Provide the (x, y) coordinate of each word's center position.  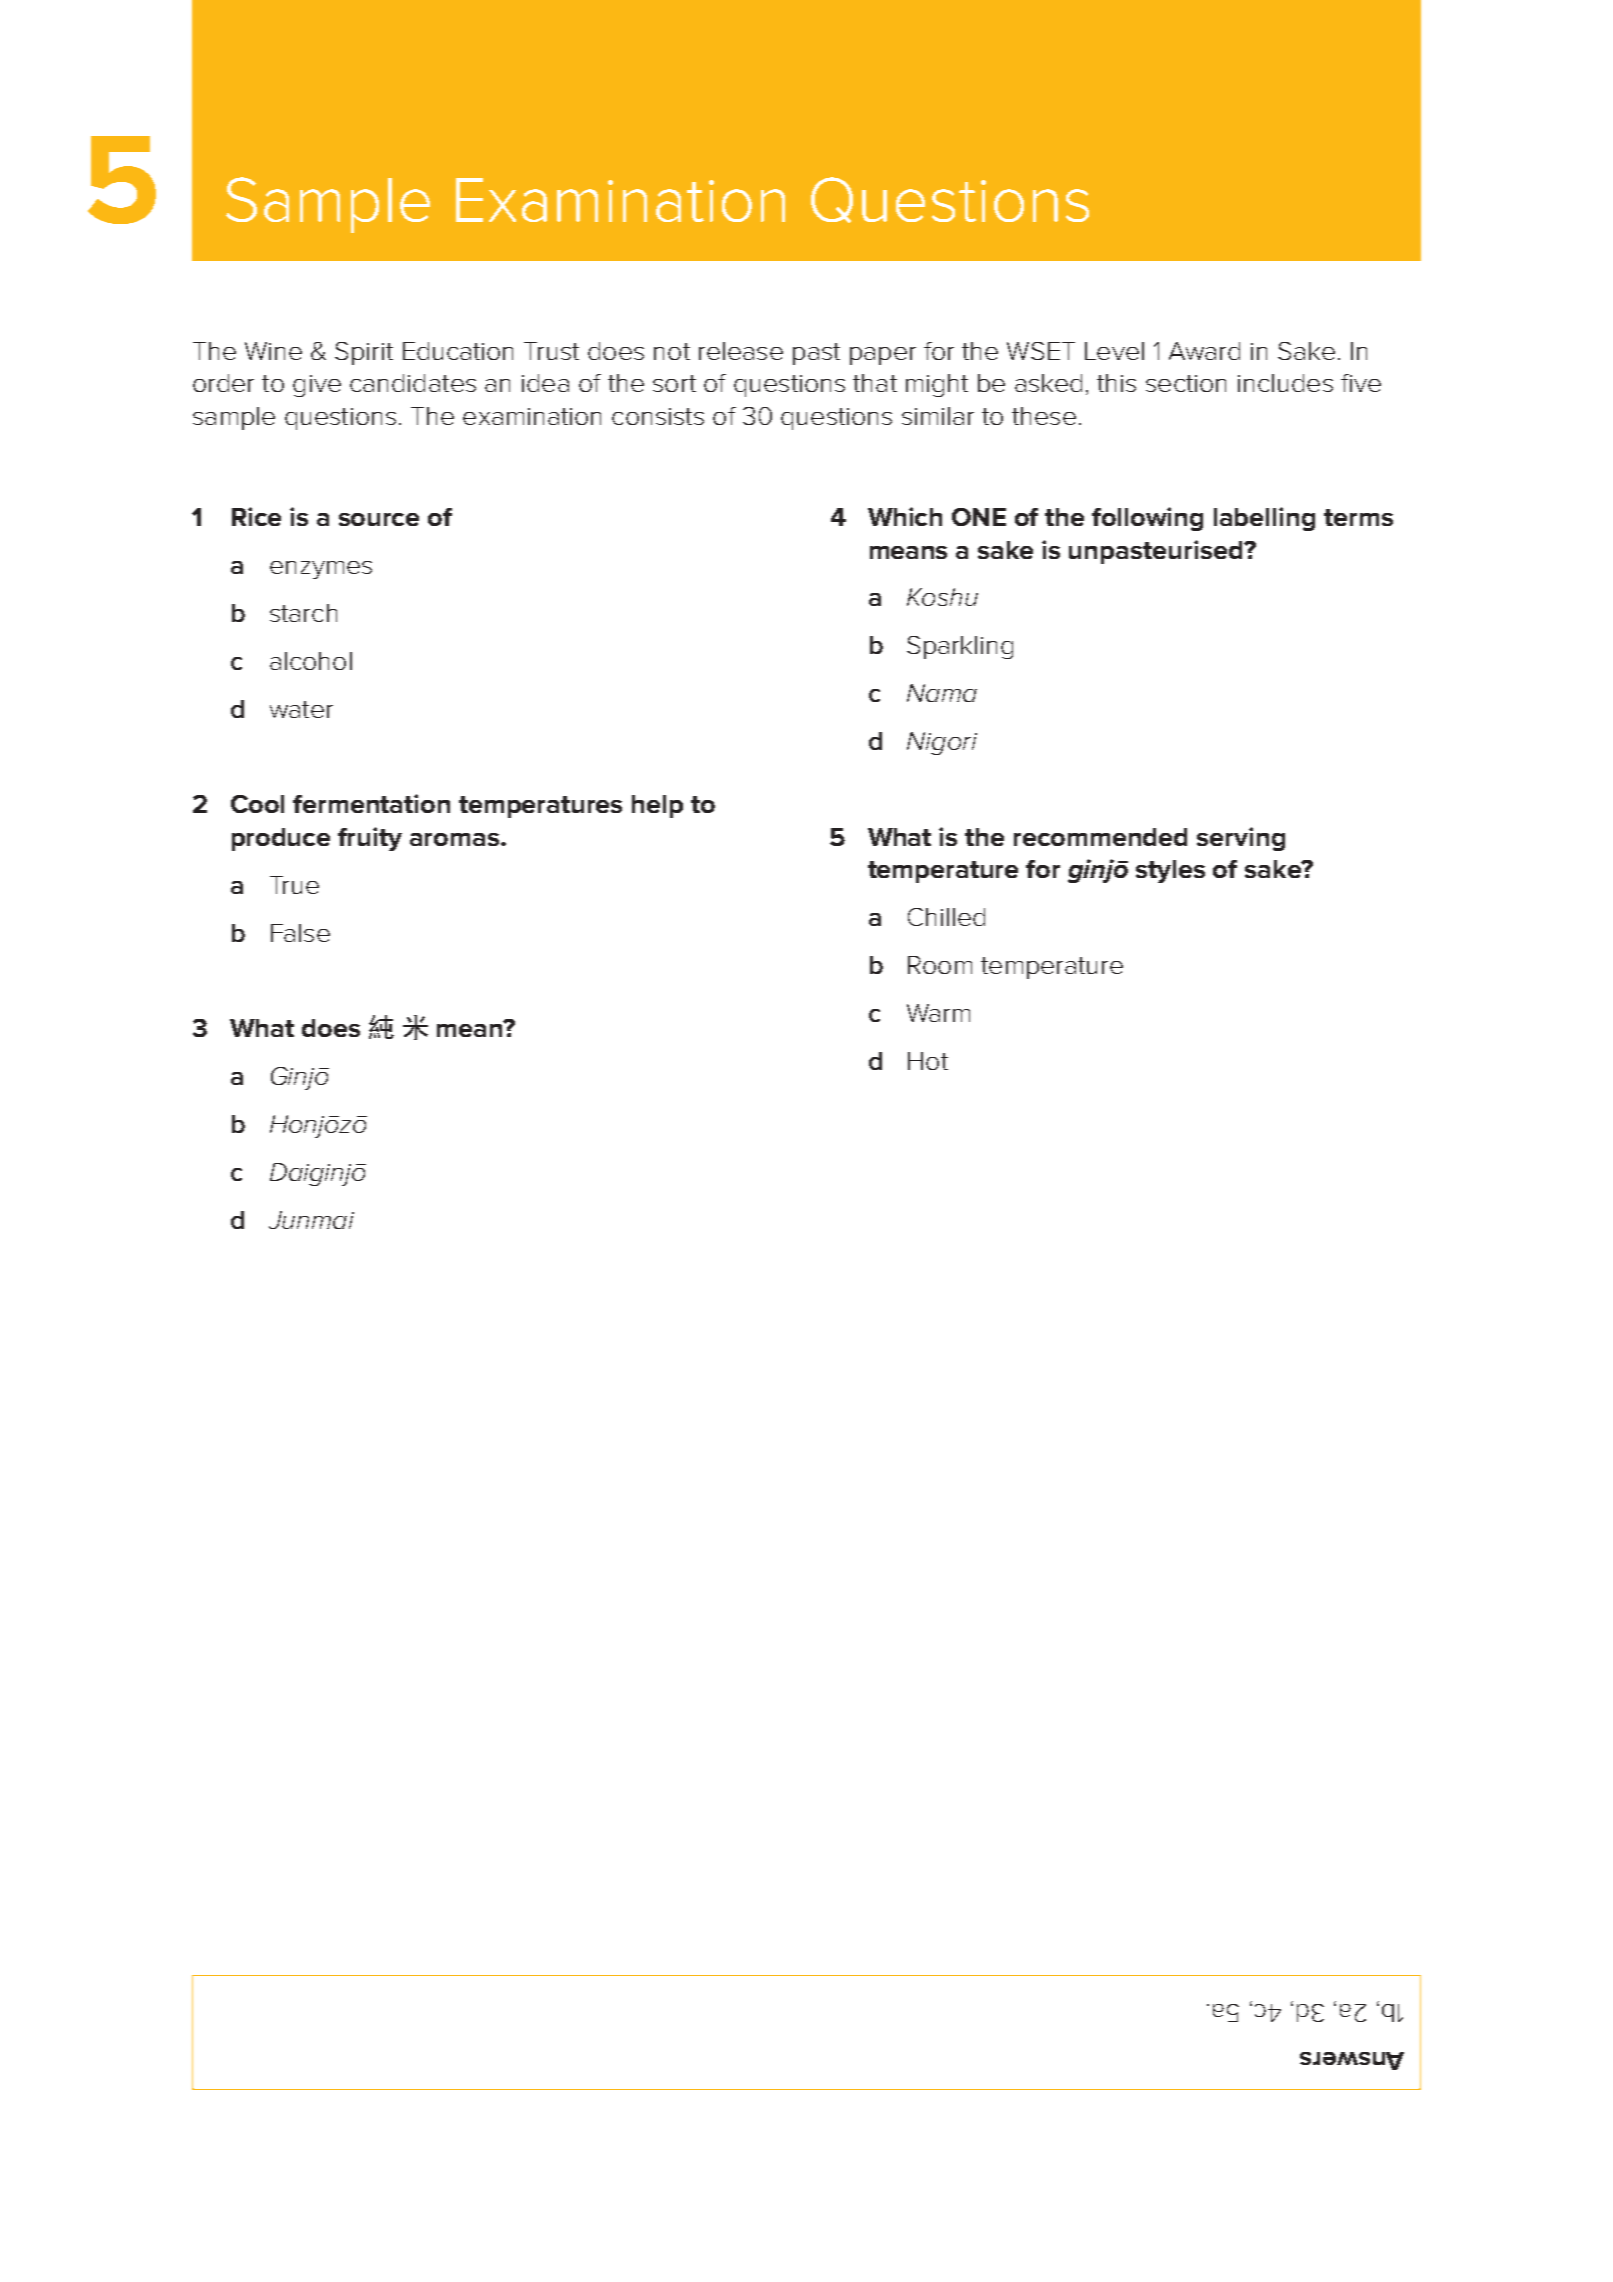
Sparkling (960, 647)
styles (1170, 871)
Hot (928, 1061)
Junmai (311, 1220)
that (875, 383)
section (1186, 383)
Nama (942, 693)
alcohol (311, 661)
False (300, 933)
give (317, 386)
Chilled (946, 917)
